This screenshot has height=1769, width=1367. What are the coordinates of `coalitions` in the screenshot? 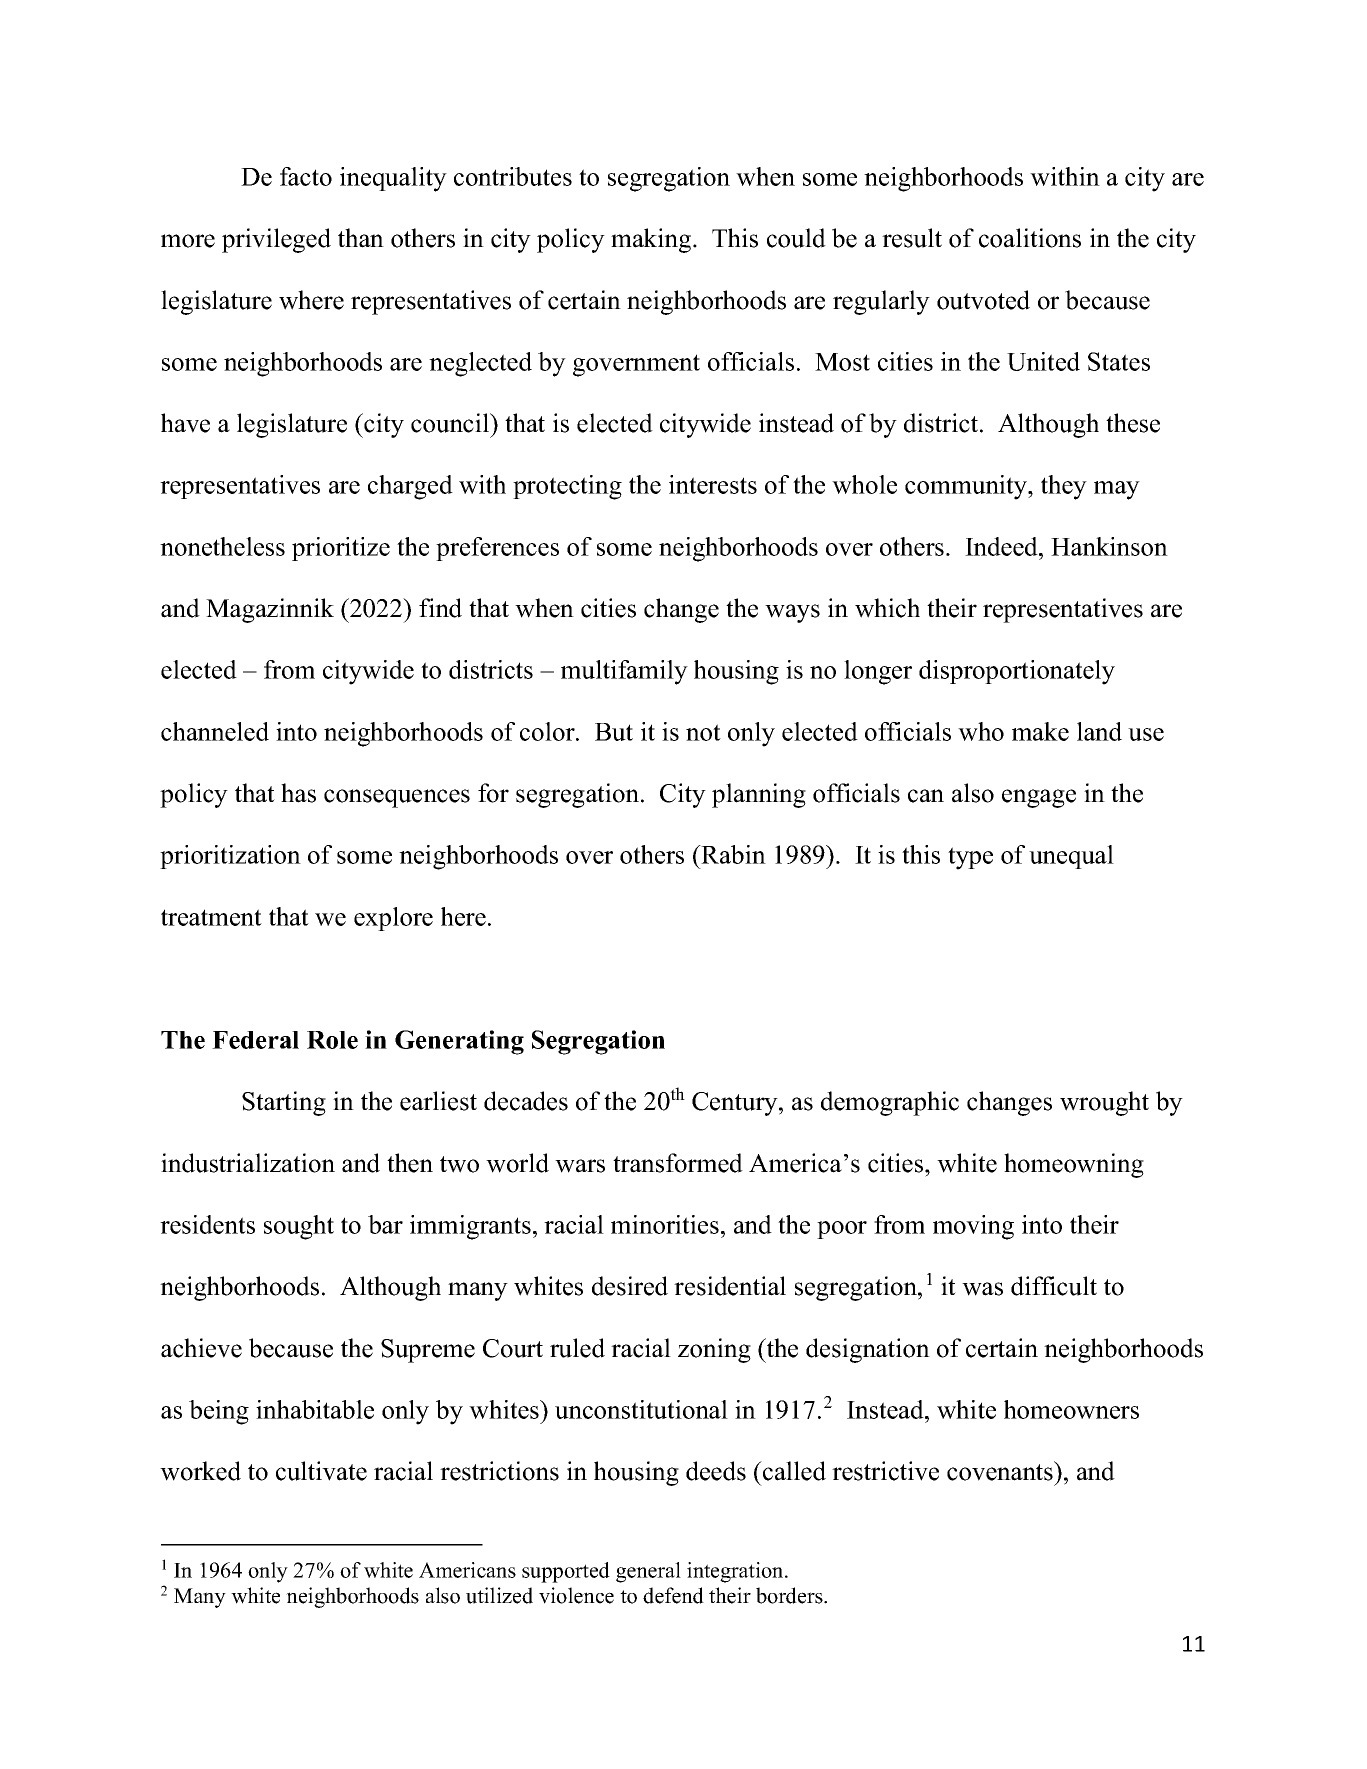 It's located at (1030, 238).
